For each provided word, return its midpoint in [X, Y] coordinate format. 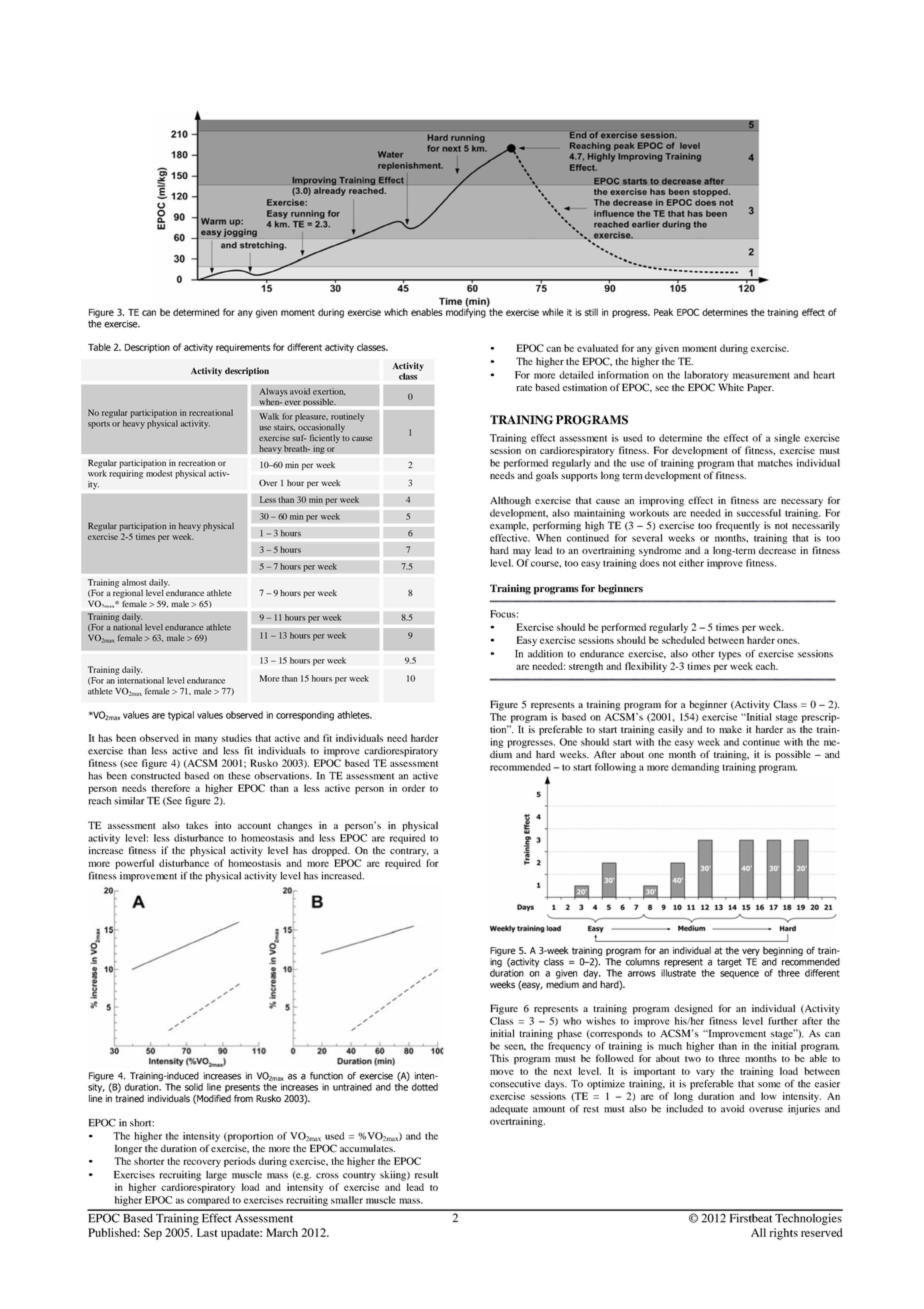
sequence [739, 975]
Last [207, 1232]
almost [134, 582]
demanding [695, 768]
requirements [243, 348]
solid [194, 1087]
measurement [761, 375]
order [413, 788]
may [522, 553]
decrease [777, 550]
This [499, 1058]
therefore [171, 788]
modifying [467, 312]
